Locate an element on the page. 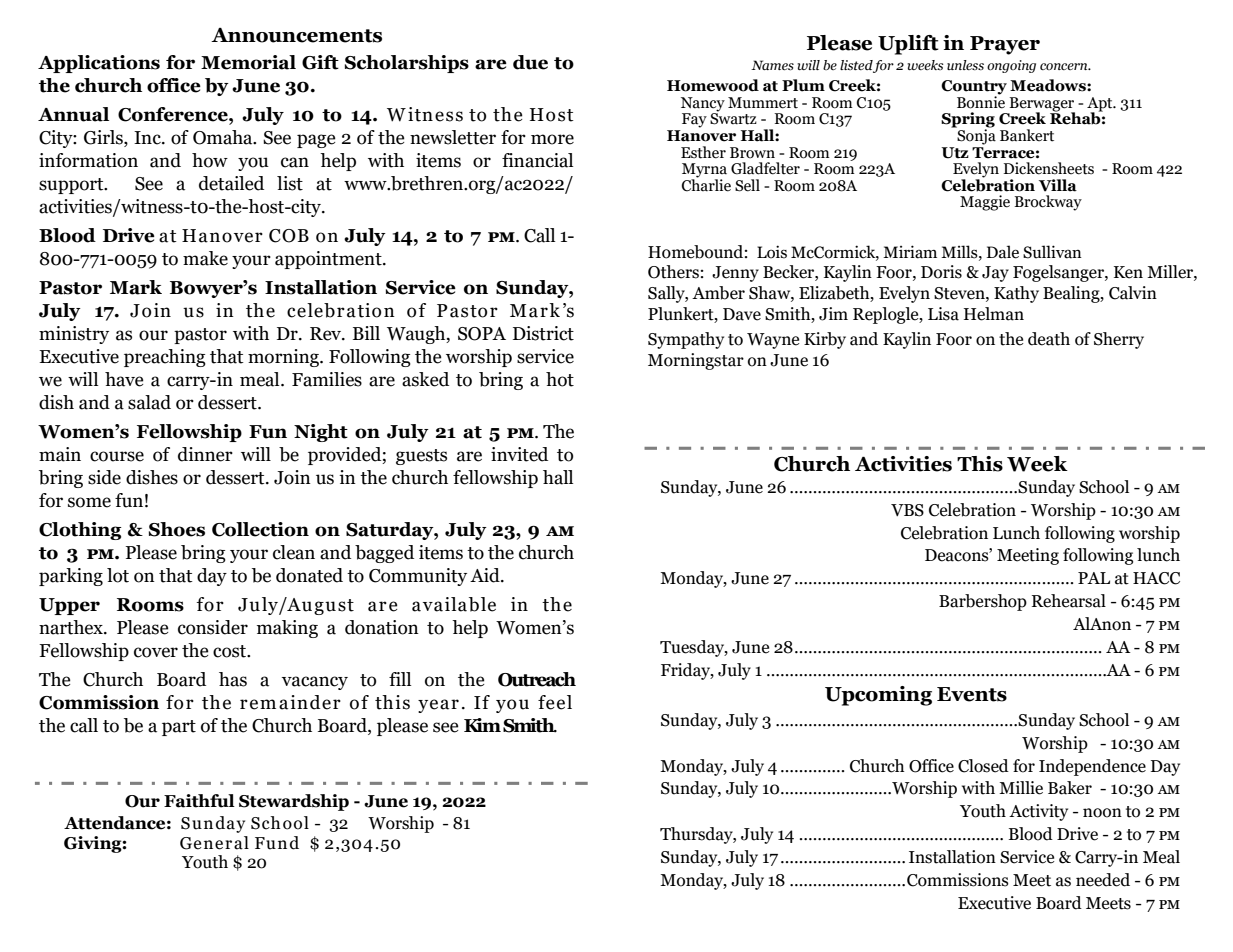 Image resolution: width=1233 pixels, height=952 pixels. make is located at coordinates (205, 258).
